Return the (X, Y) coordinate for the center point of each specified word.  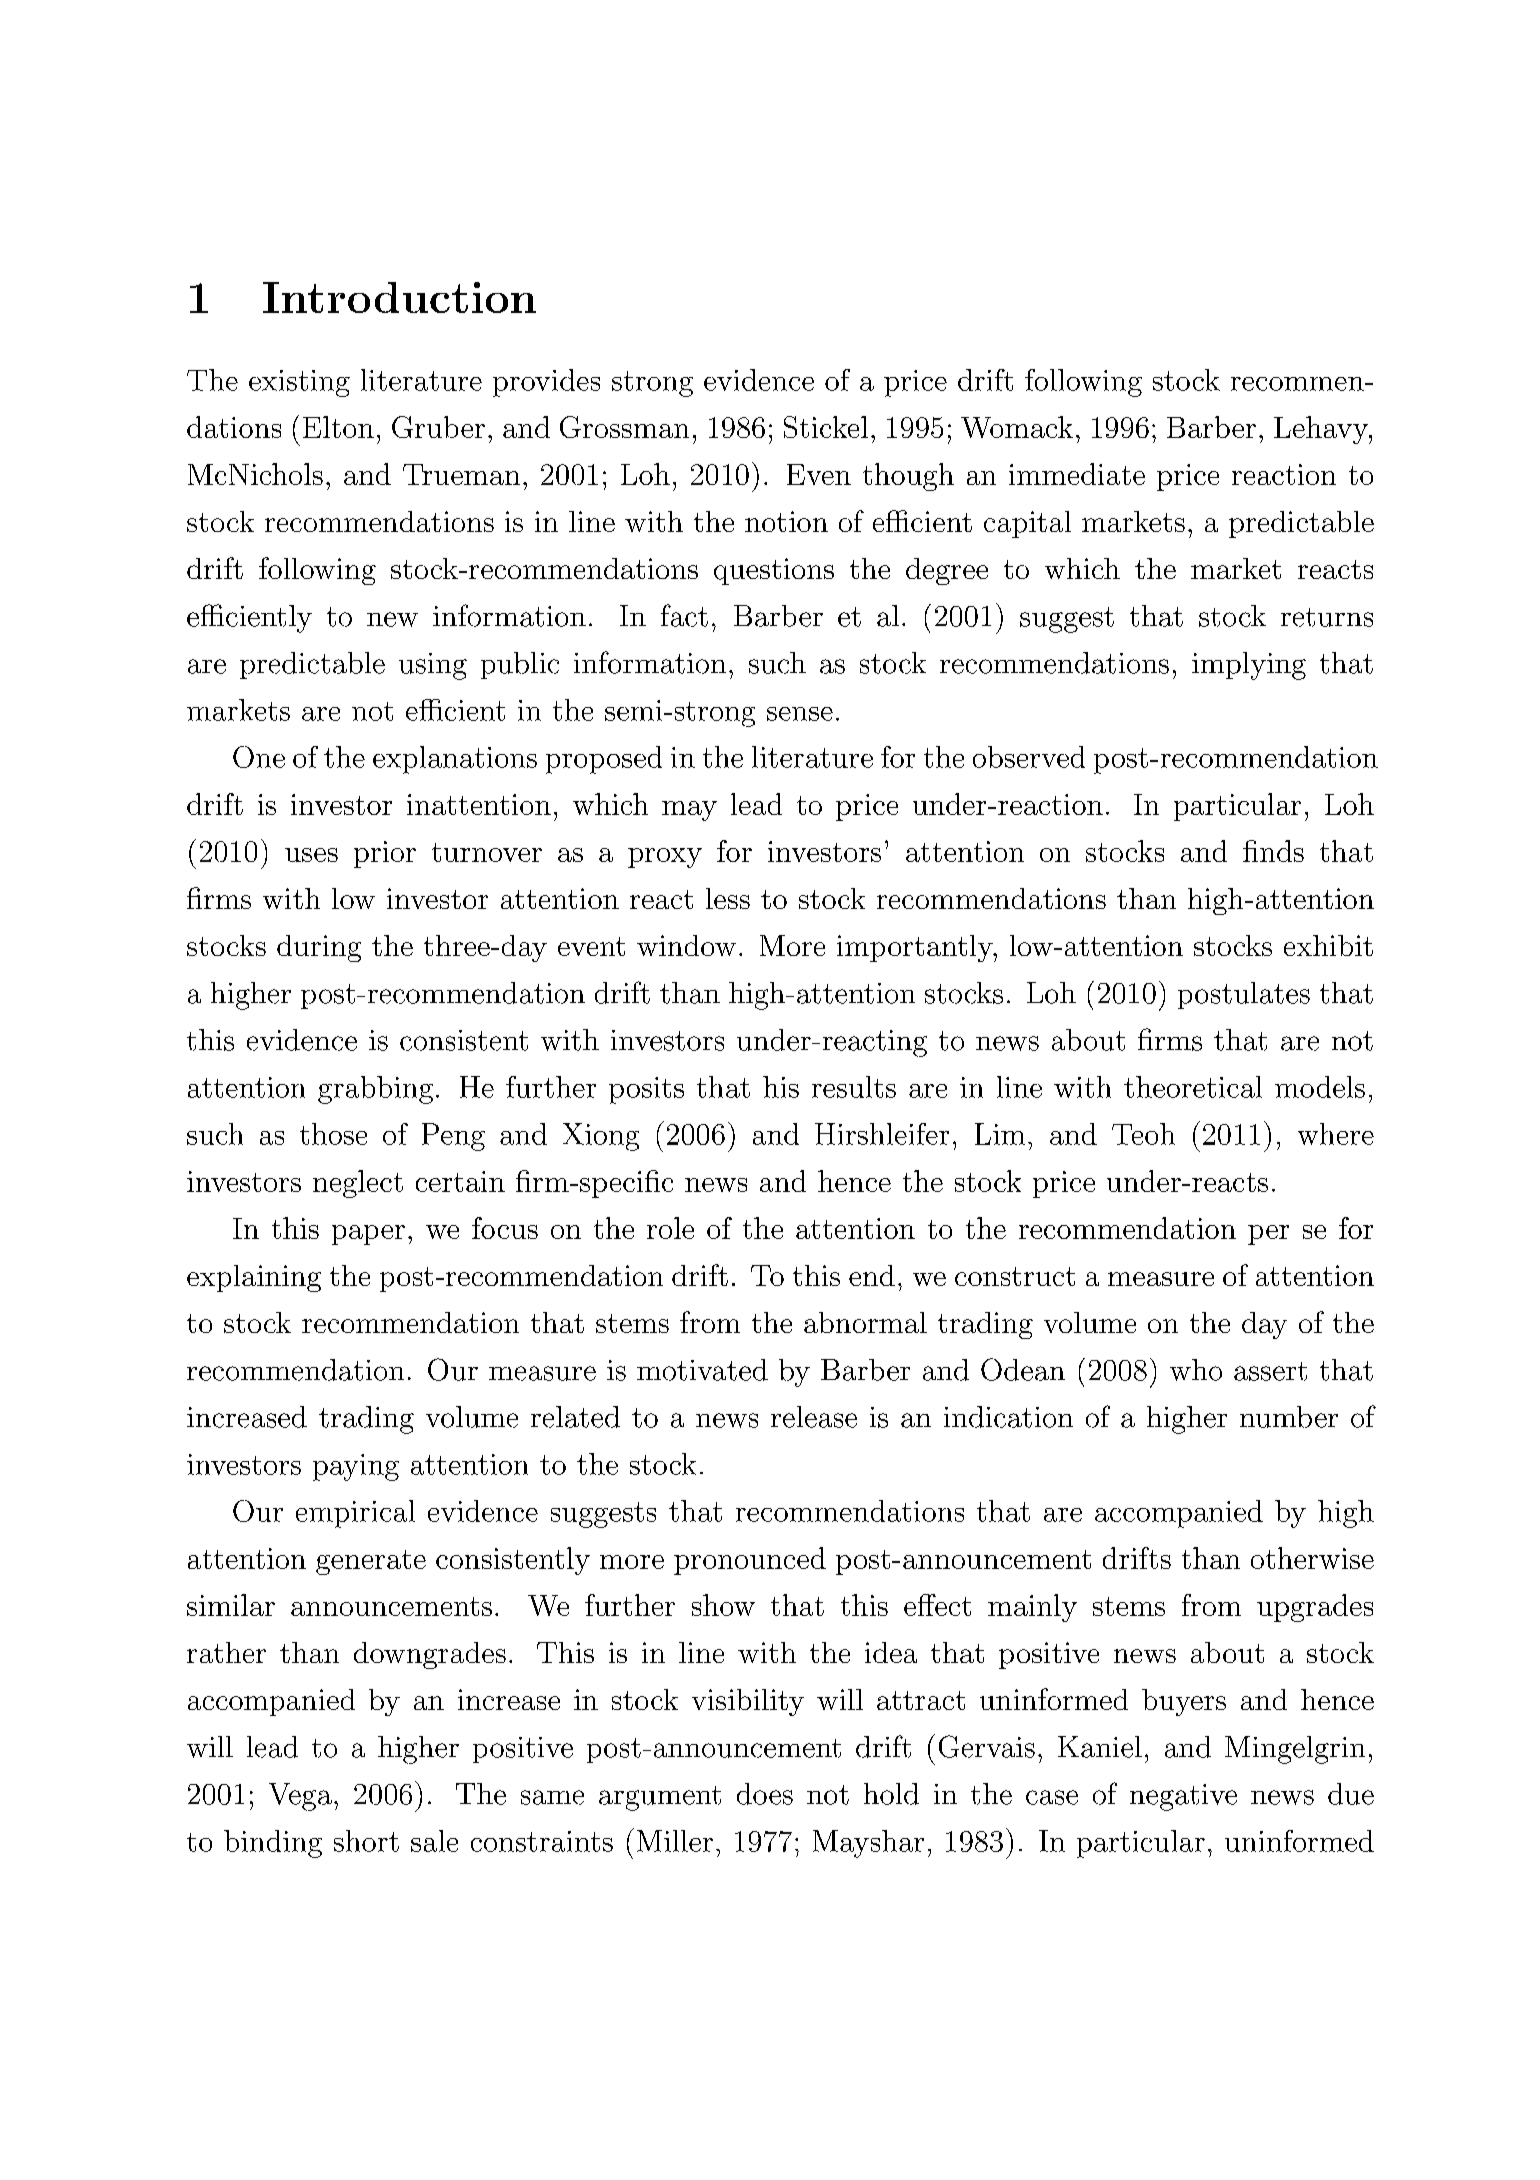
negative (1183, 1797)
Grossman (624, 427)
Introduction (399, 297)
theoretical (1193, 1087)
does (765, 1794)
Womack (1017, 427)
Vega (300, 1797)
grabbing (375, 1090)
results (854, 1087)
